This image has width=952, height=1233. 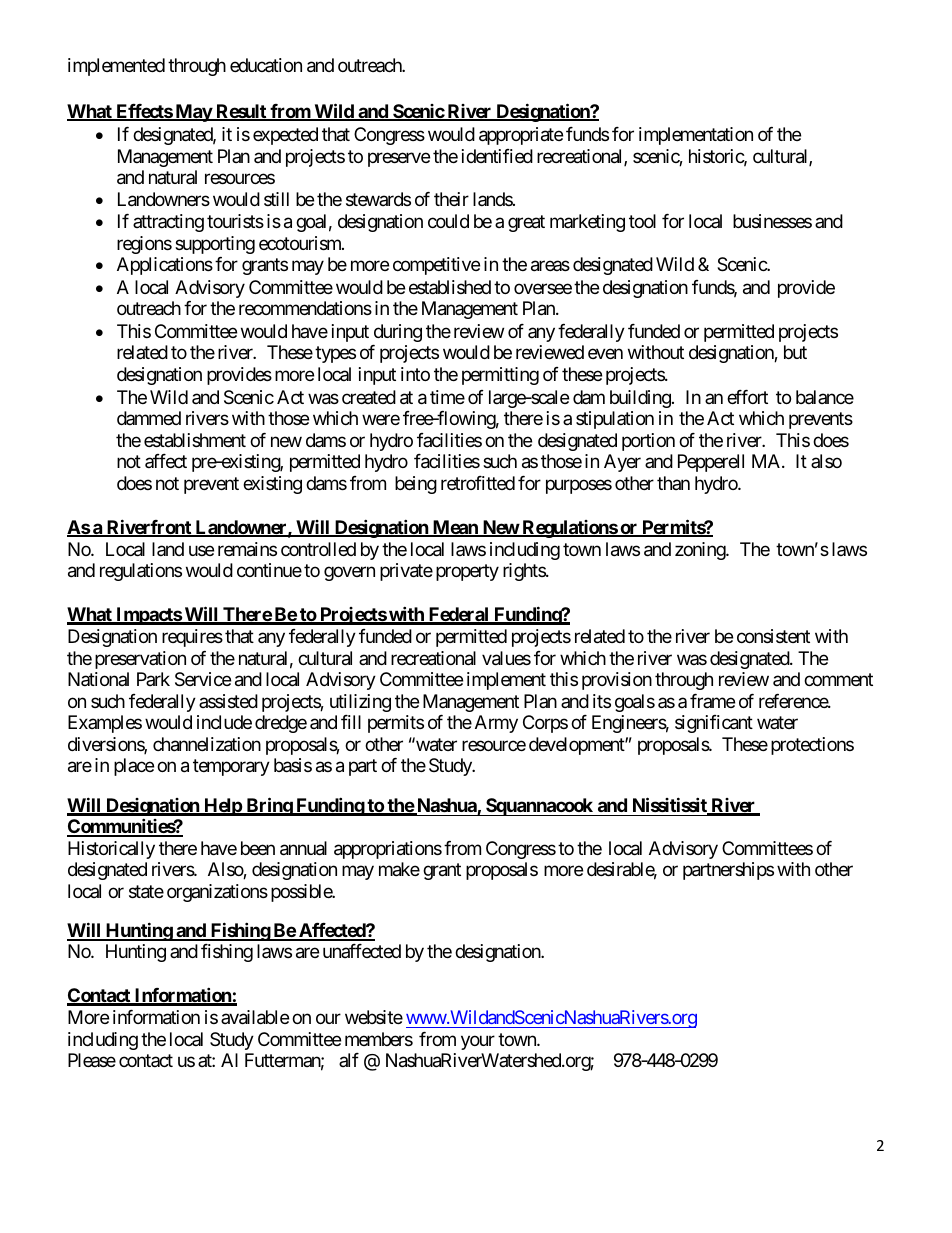 I want to click on Result, so click(x=241, y=112).
